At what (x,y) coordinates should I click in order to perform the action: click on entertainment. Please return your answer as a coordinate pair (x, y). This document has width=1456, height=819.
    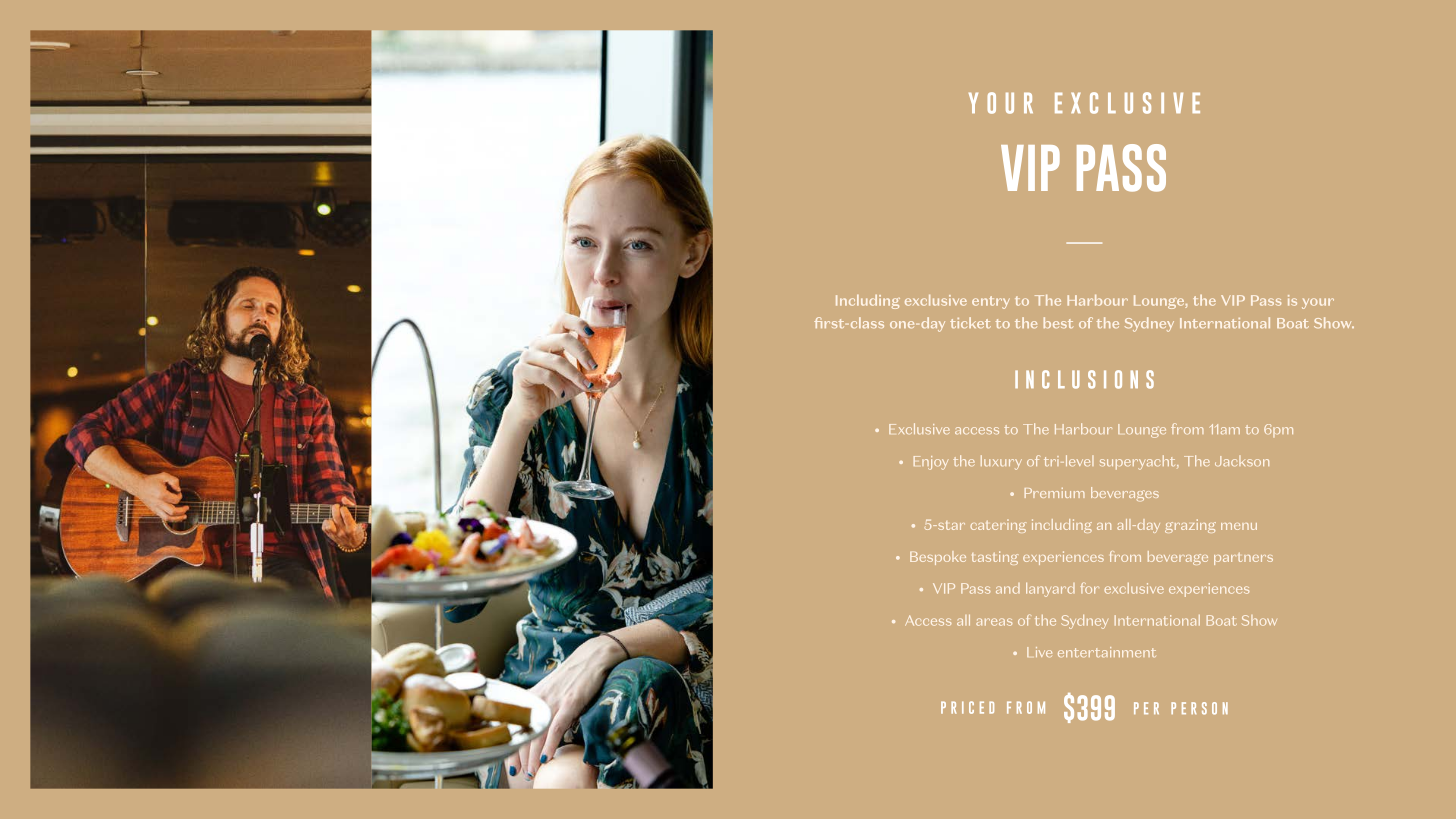
    Looking at the image, I should click on (1107, 652).
